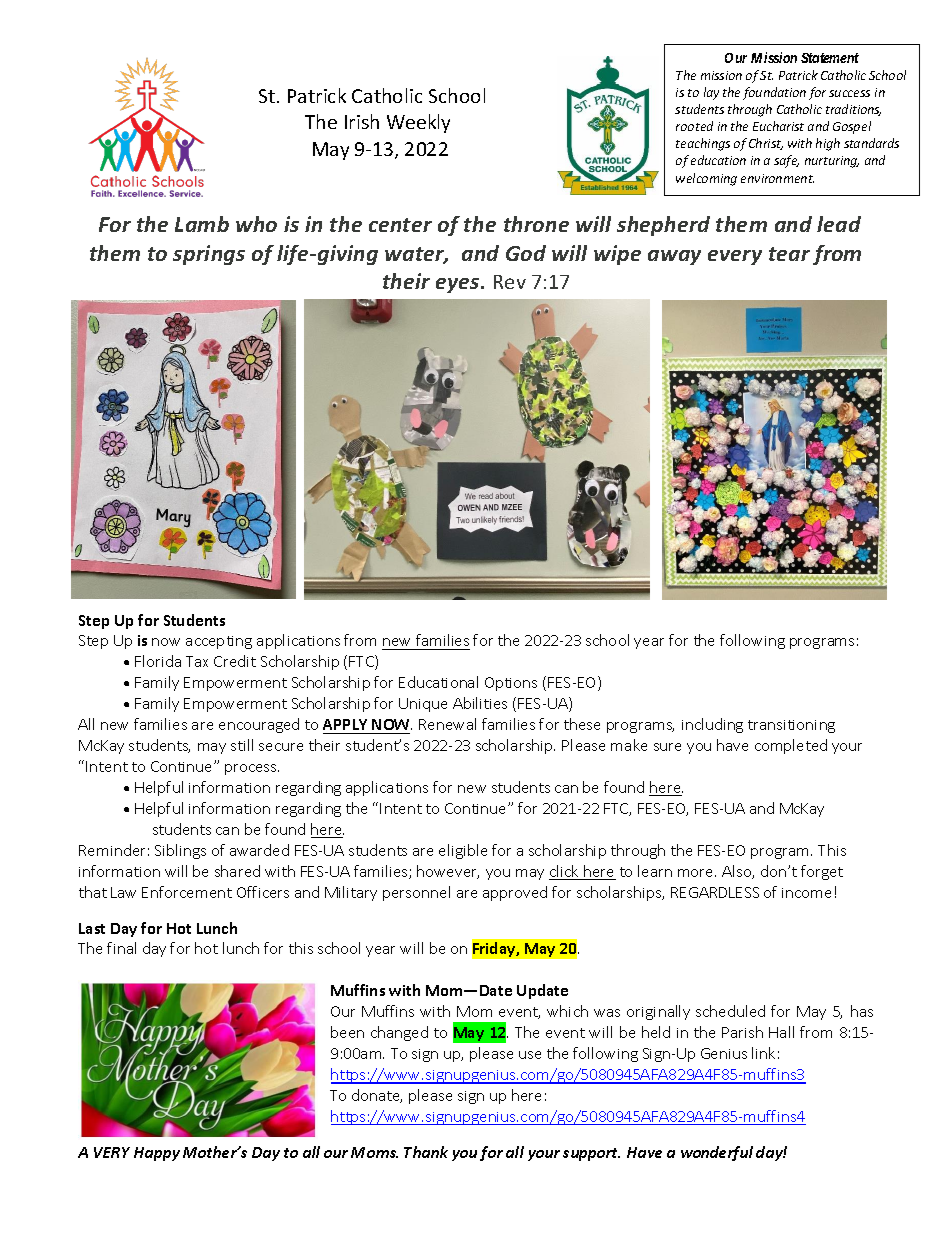 This document has height=1233, width=952. I want to click on Eucharist, so click(778, 126).
